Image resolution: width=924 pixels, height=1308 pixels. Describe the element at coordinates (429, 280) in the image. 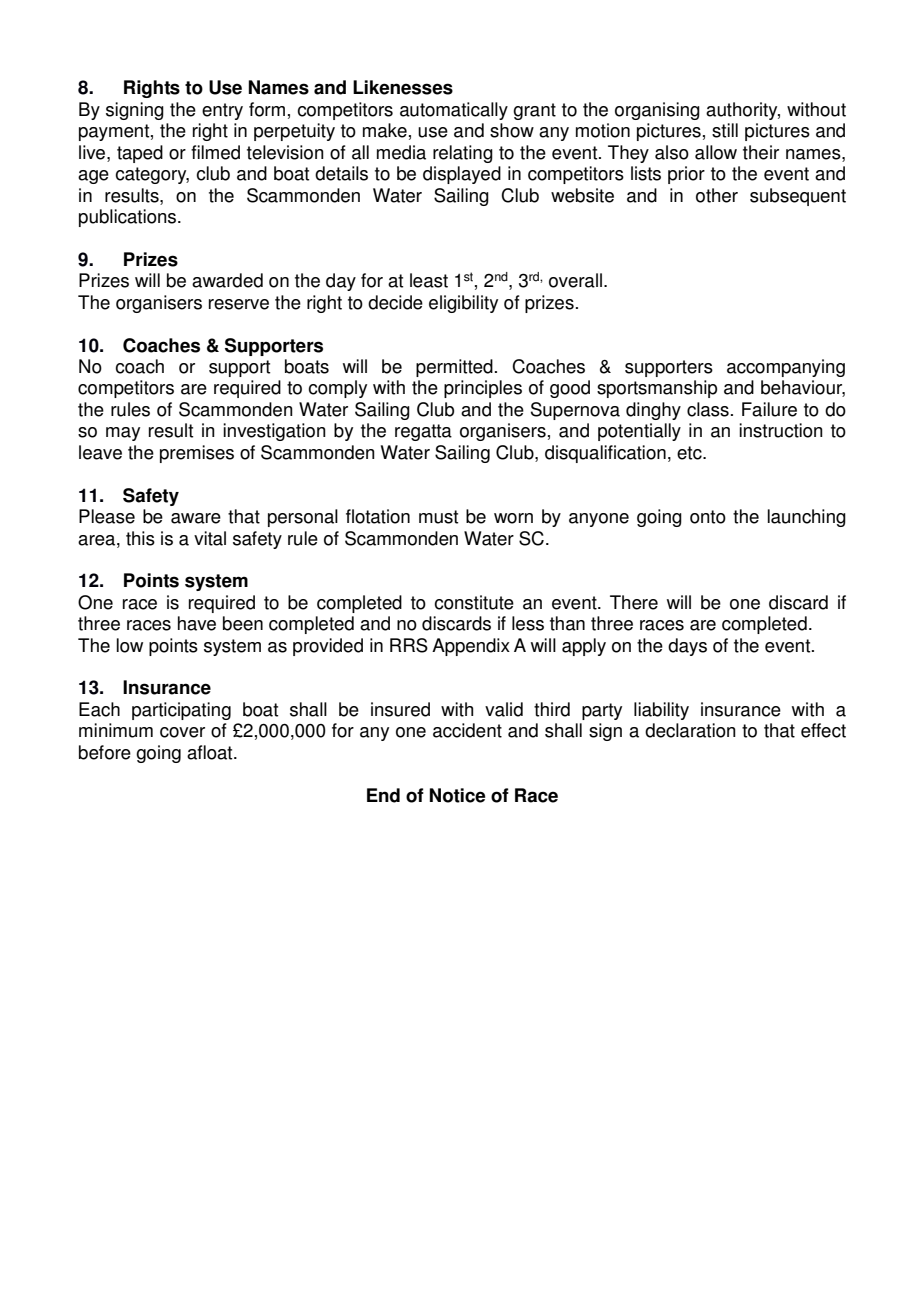

I see `least` at that location.
